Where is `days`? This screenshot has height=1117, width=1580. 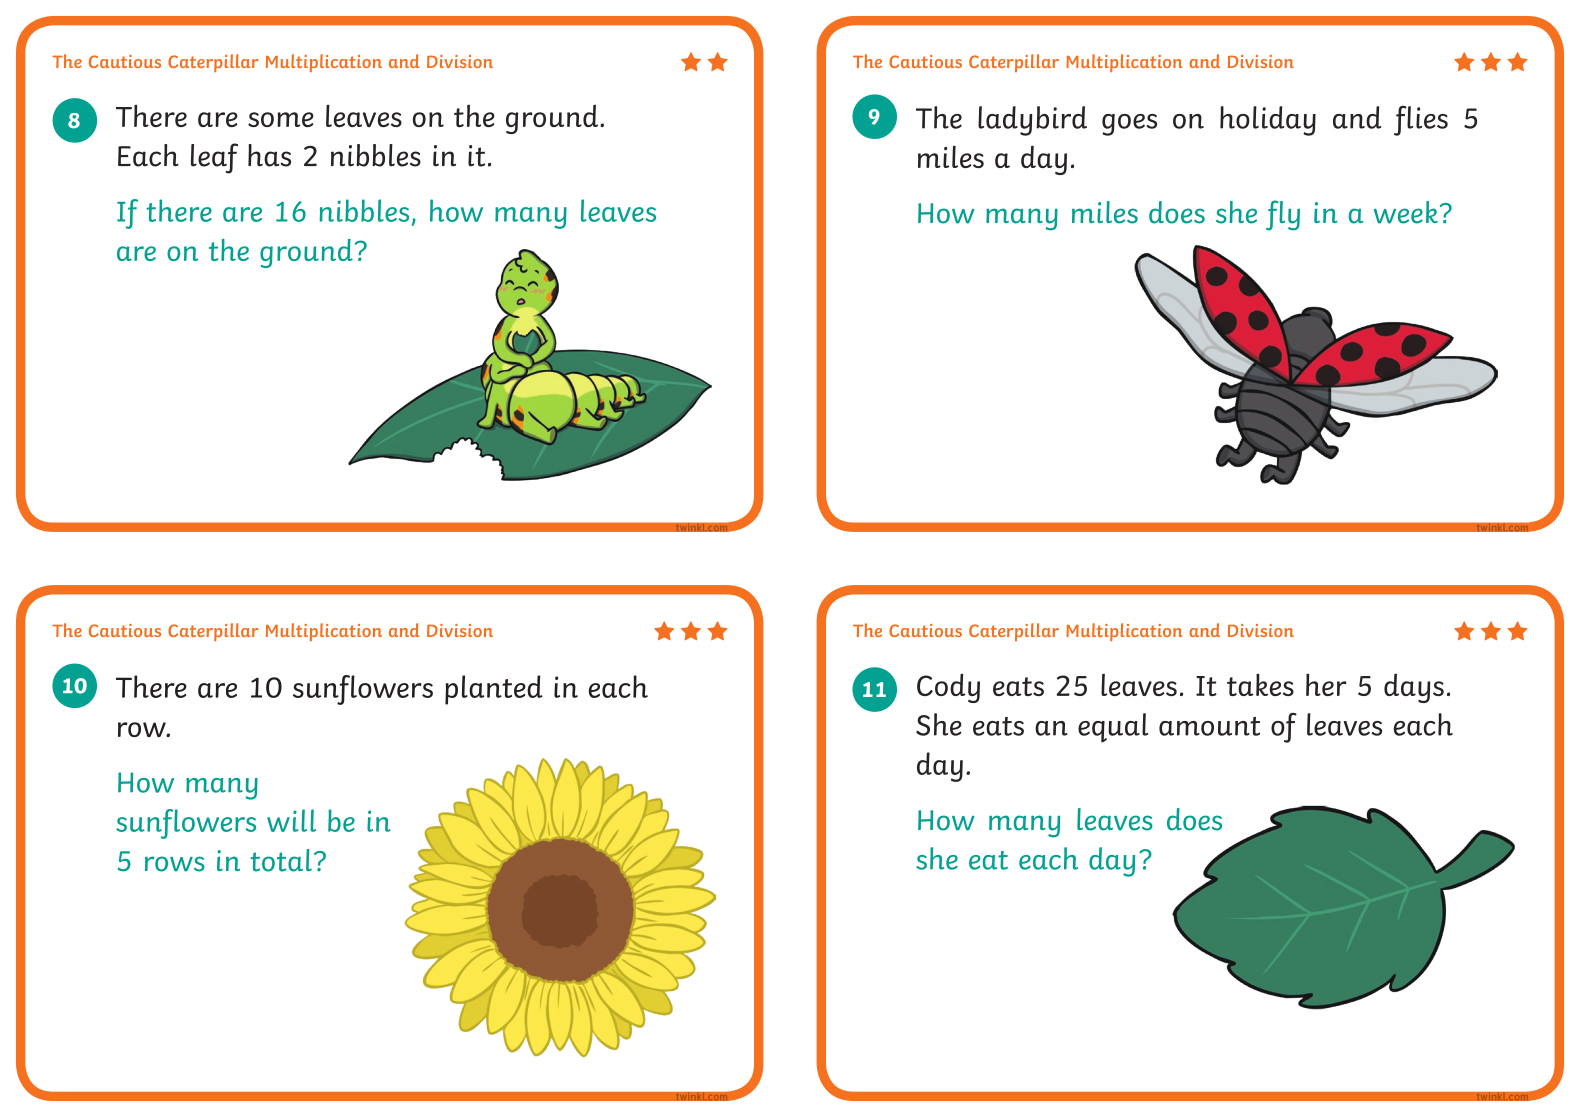
days is located at coordinates (1414, 688).
